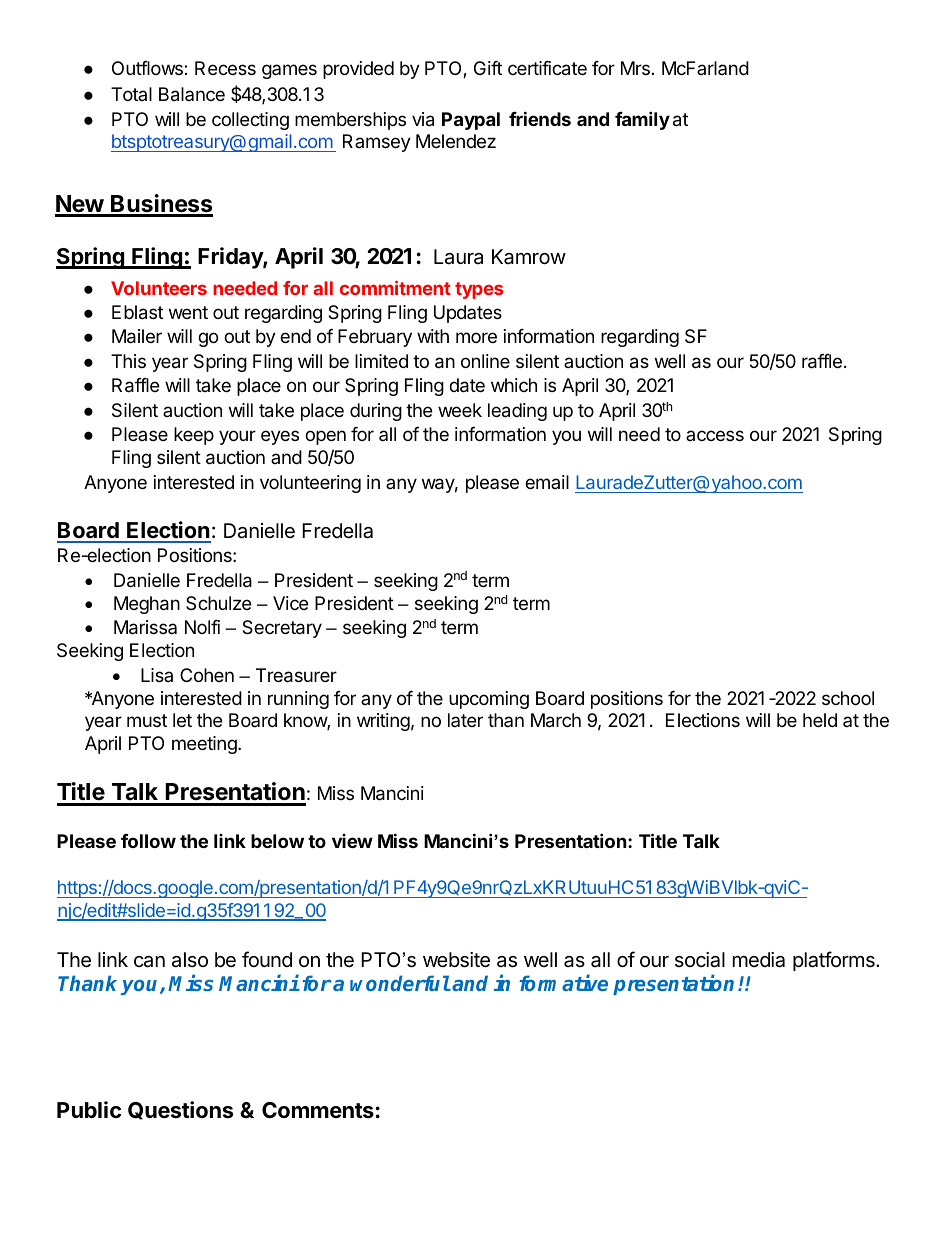 This screenshot has height=1233, width=952. Describe the element at coordinates (318, 1110) in the screenshot. I see `Comments` at that location.
